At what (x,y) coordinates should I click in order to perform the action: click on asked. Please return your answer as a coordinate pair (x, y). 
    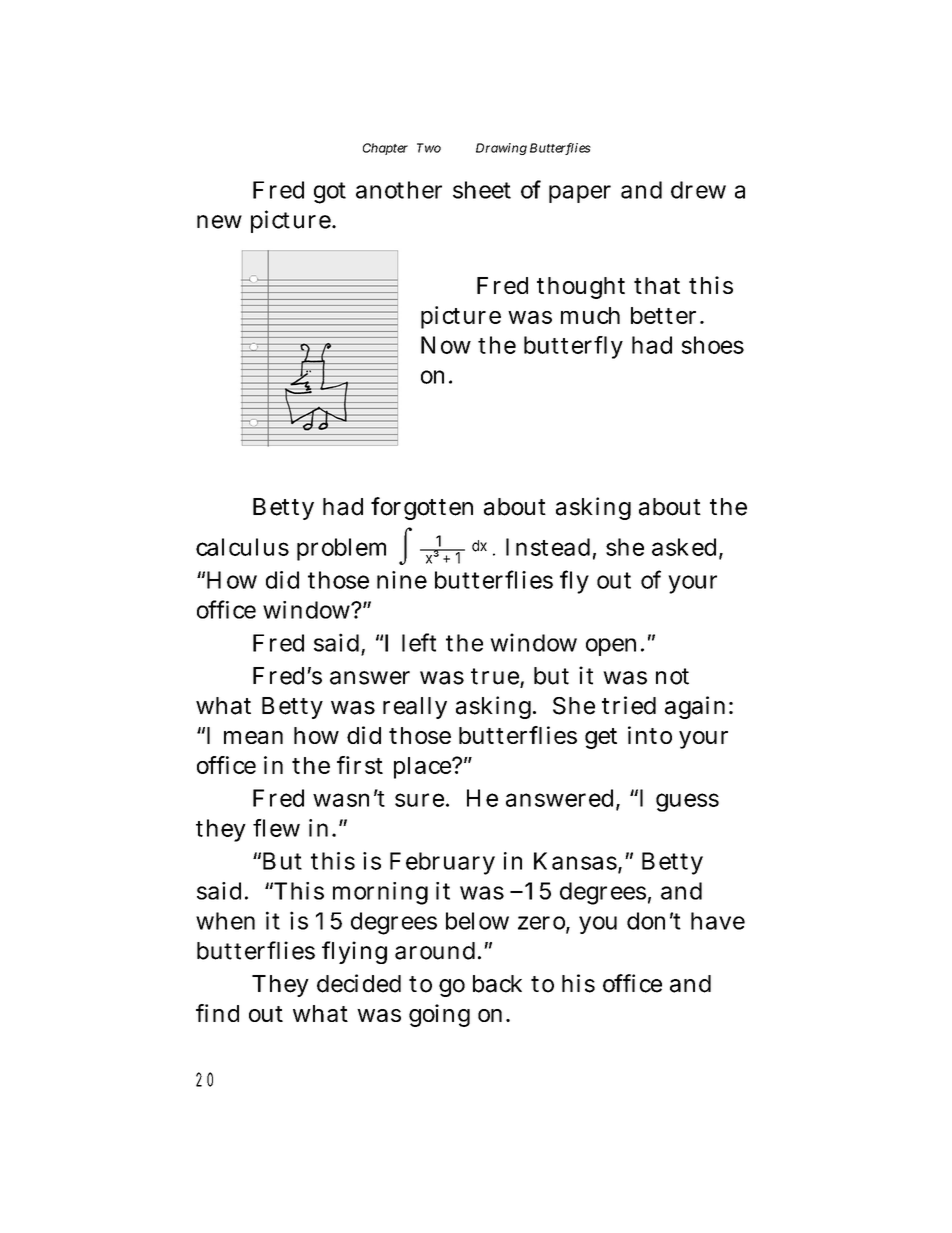
    Looking at the image, I should click on (686, 548).
